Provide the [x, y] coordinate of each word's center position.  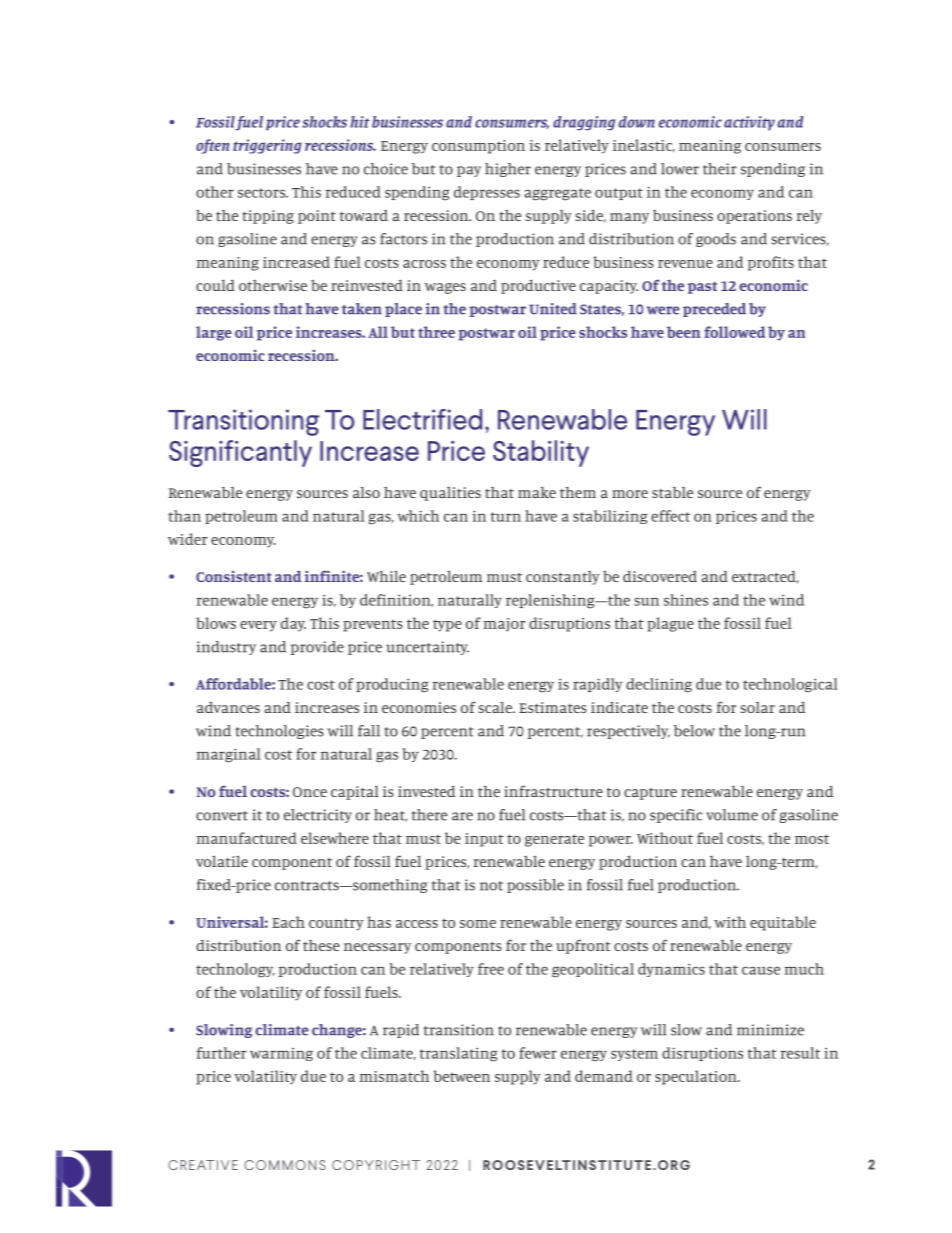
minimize [770, 1030]
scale [496, 707]
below [694, 731]
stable [672, 492]
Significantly [240, 453]
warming [281, 1054]
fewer [538, 1053]
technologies [279, 732]
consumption [478, 147]
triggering [267, 146]
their [720, 169]
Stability [541, 453]
